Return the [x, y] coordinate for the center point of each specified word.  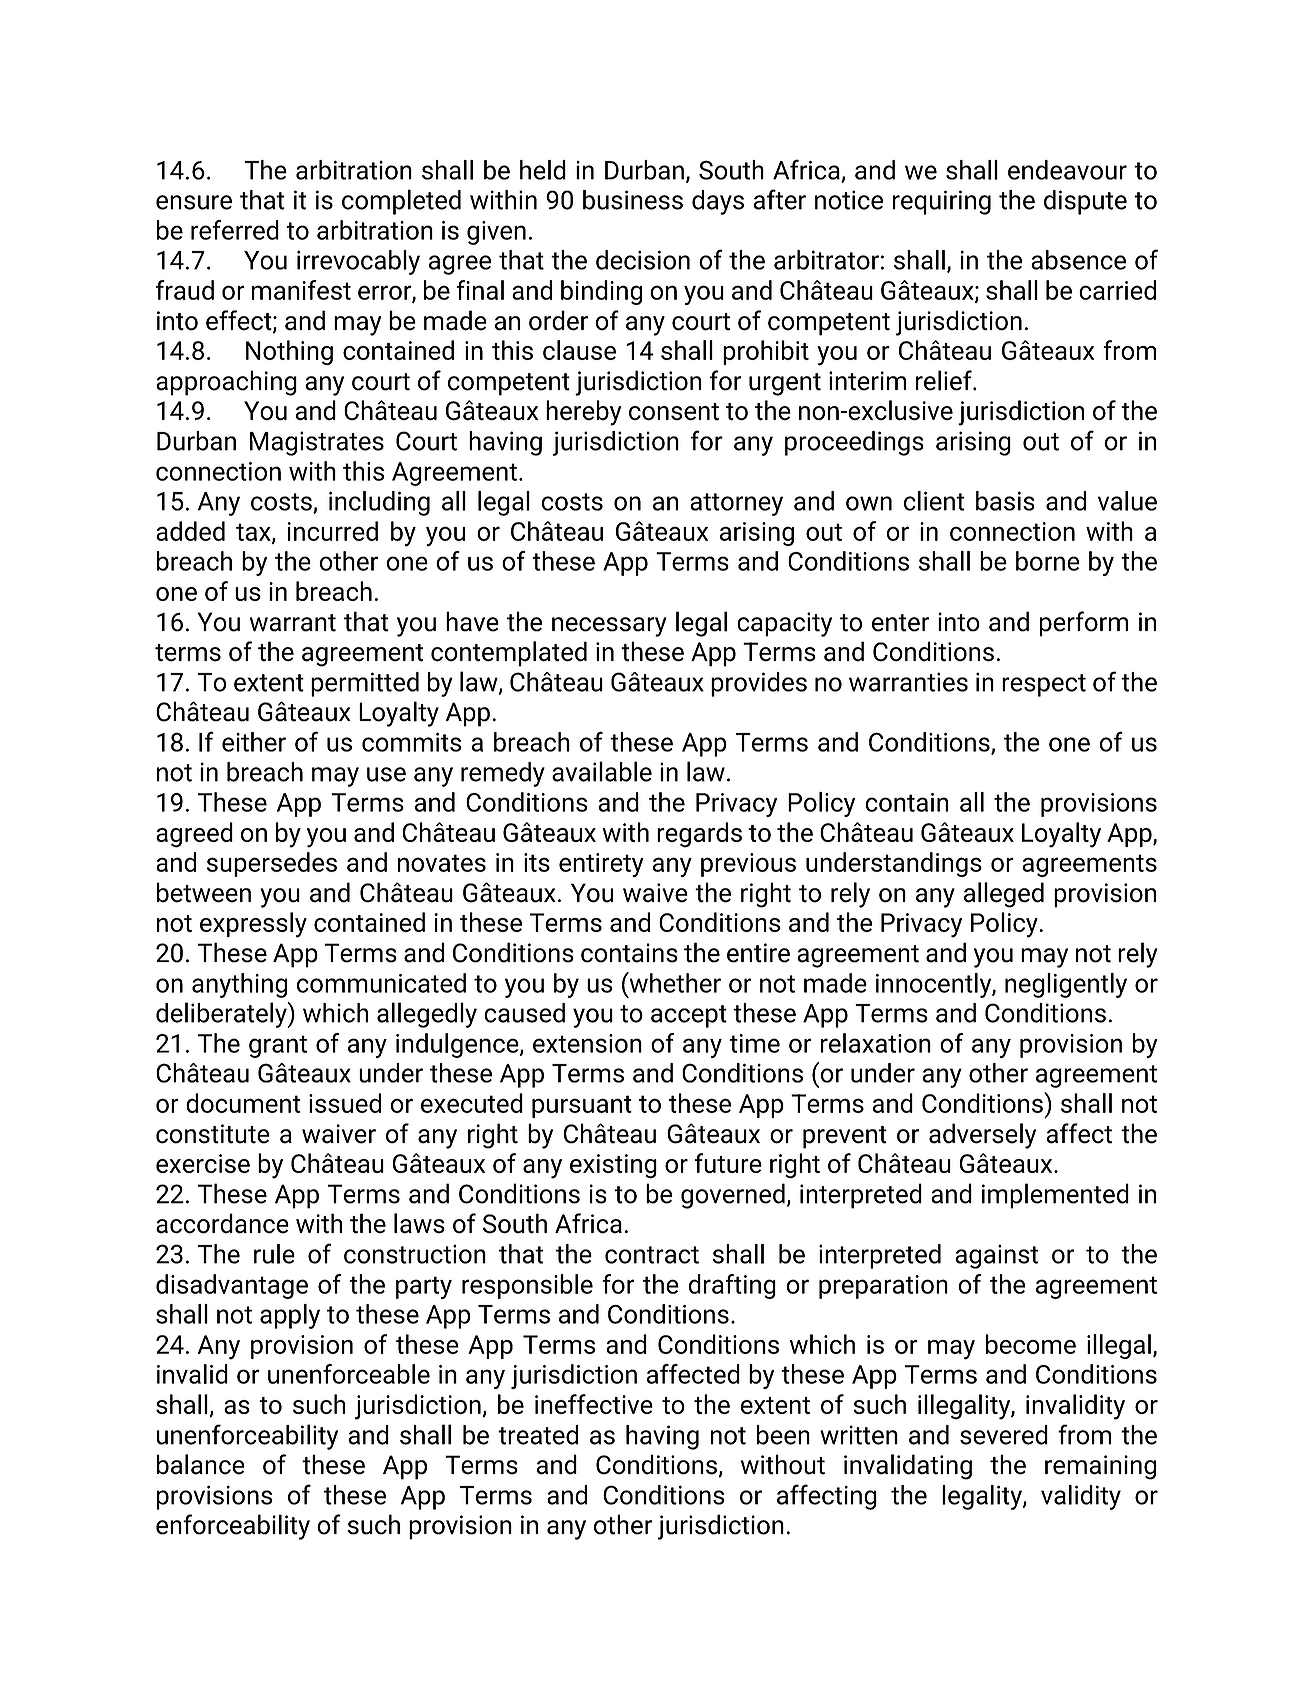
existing [613, 1166]
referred [235, 230]
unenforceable [349, 1374]
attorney [736, 504]
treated [538, 1435]
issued [345, 1103]
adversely [982, 1136]
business [633, 200]
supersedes [272, 864]
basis [1005, 501]
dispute [1085, 202]
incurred [333, 531]
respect [1044, 685]
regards [699, 835]
